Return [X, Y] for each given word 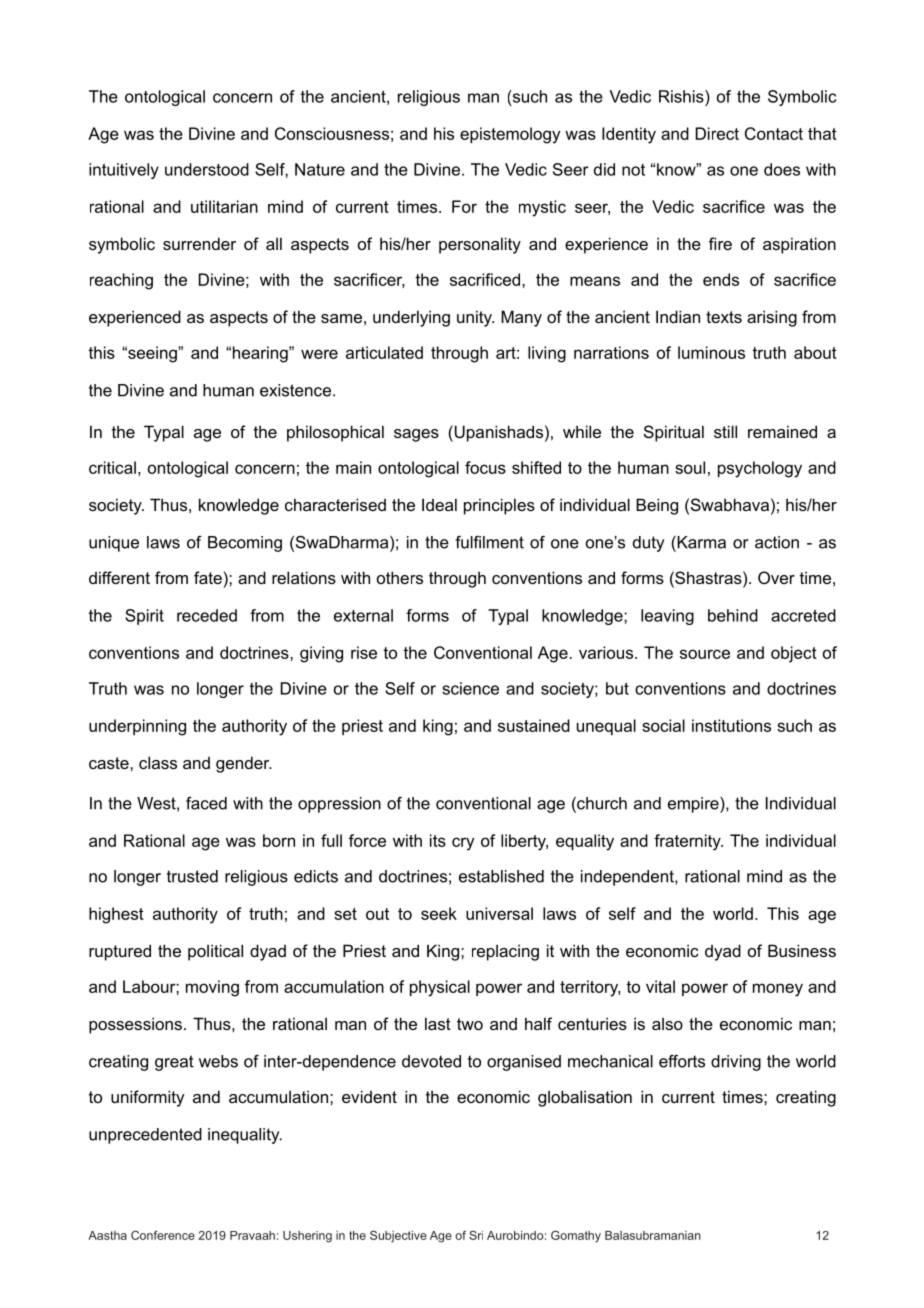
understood [207, 169]
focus [485, 467]
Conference [163, 1235]
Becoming [245, 544]
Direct [717, 133]
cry [463, 844]
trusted [192, 876]
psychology [760, 469]
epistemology [510, 135]
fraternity [688, 842]
